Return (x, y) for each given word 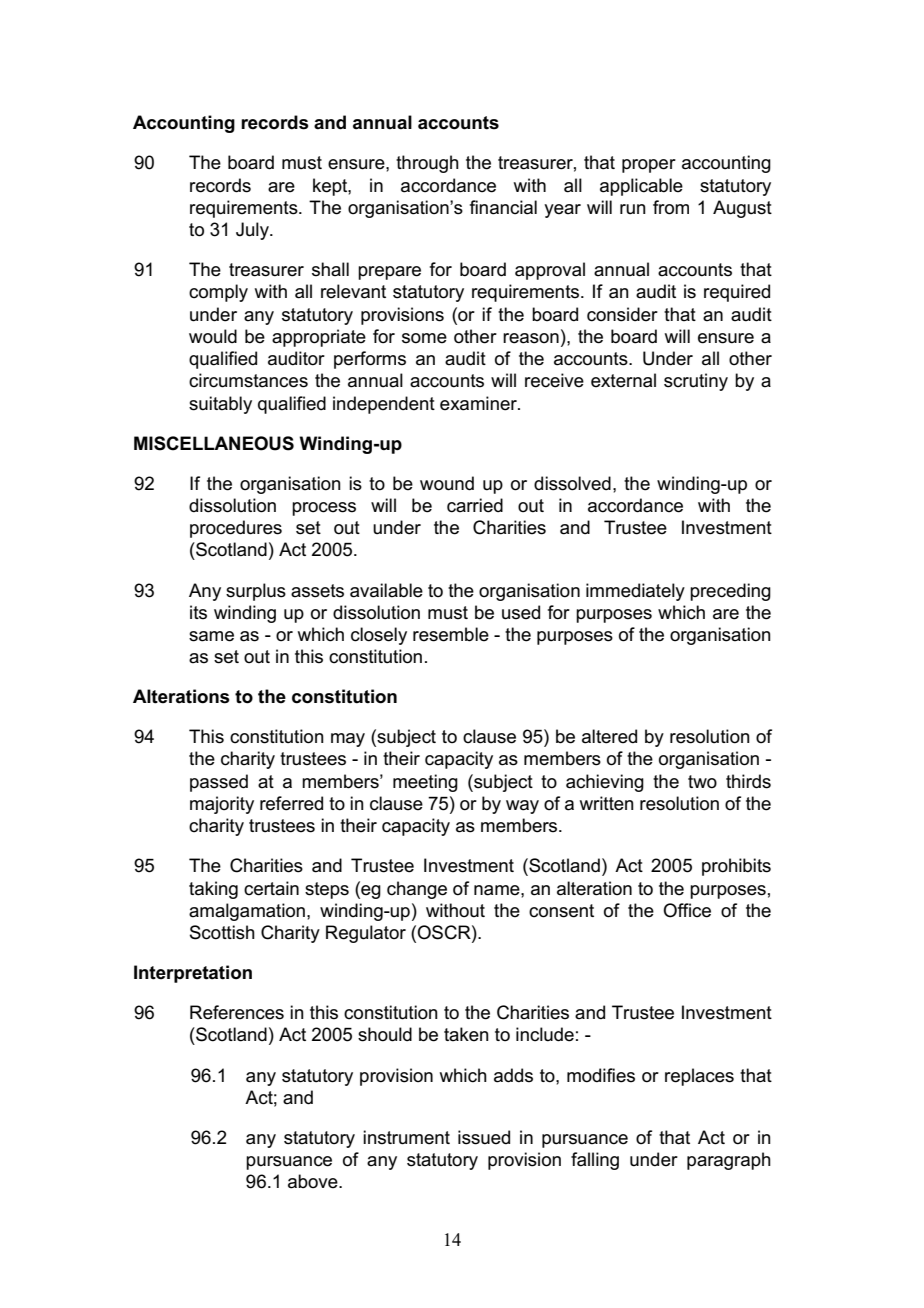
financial (503, 207)
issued (484, 1137)
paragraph (729, 1161)
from (671, 207)
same (211, 636)
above (314, 1181)
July (253, 231)
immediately (635, 592)
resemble (451, 634)
